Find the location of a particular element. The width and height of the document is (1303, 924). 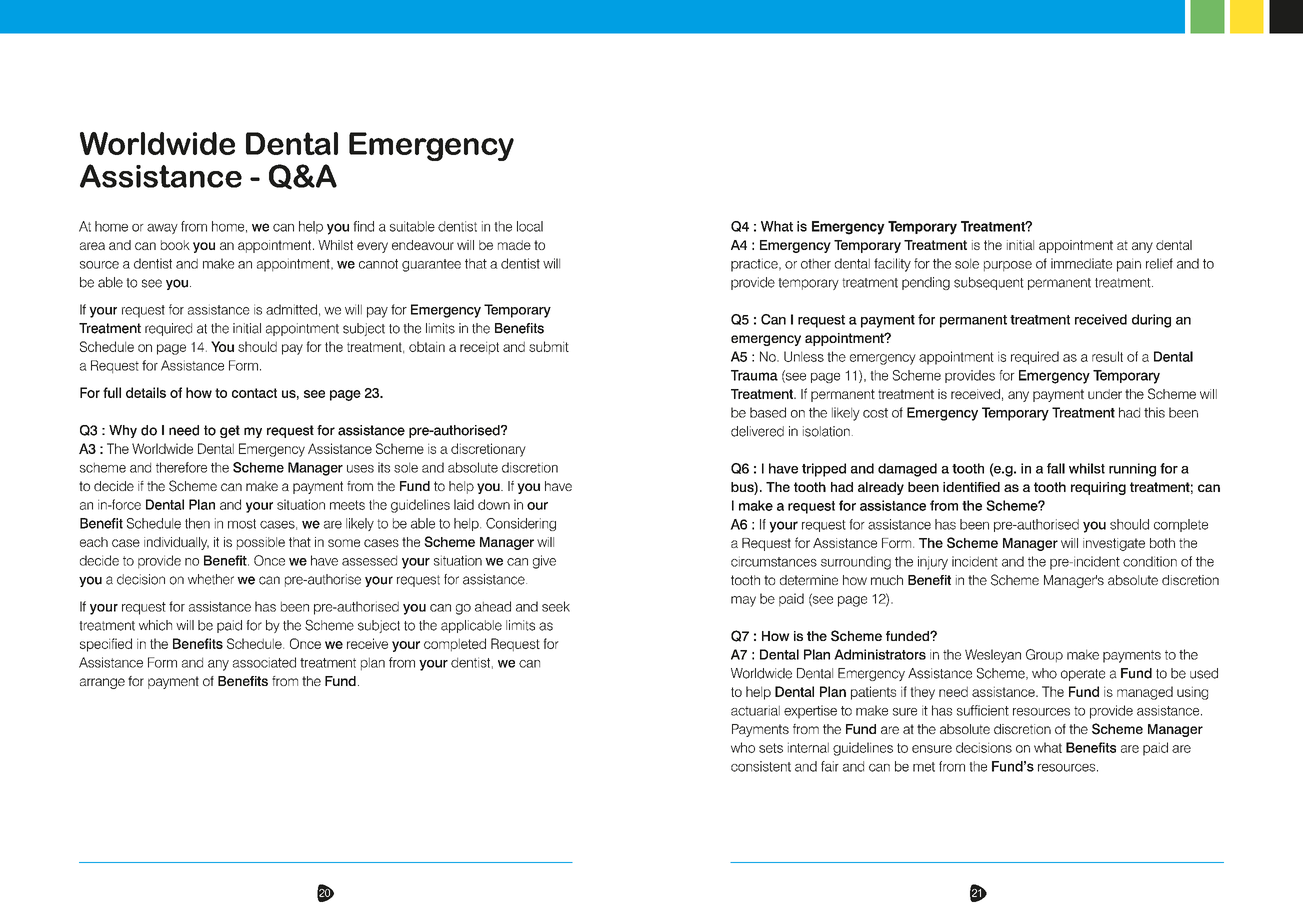

get is located at coordinates (230, 431).
